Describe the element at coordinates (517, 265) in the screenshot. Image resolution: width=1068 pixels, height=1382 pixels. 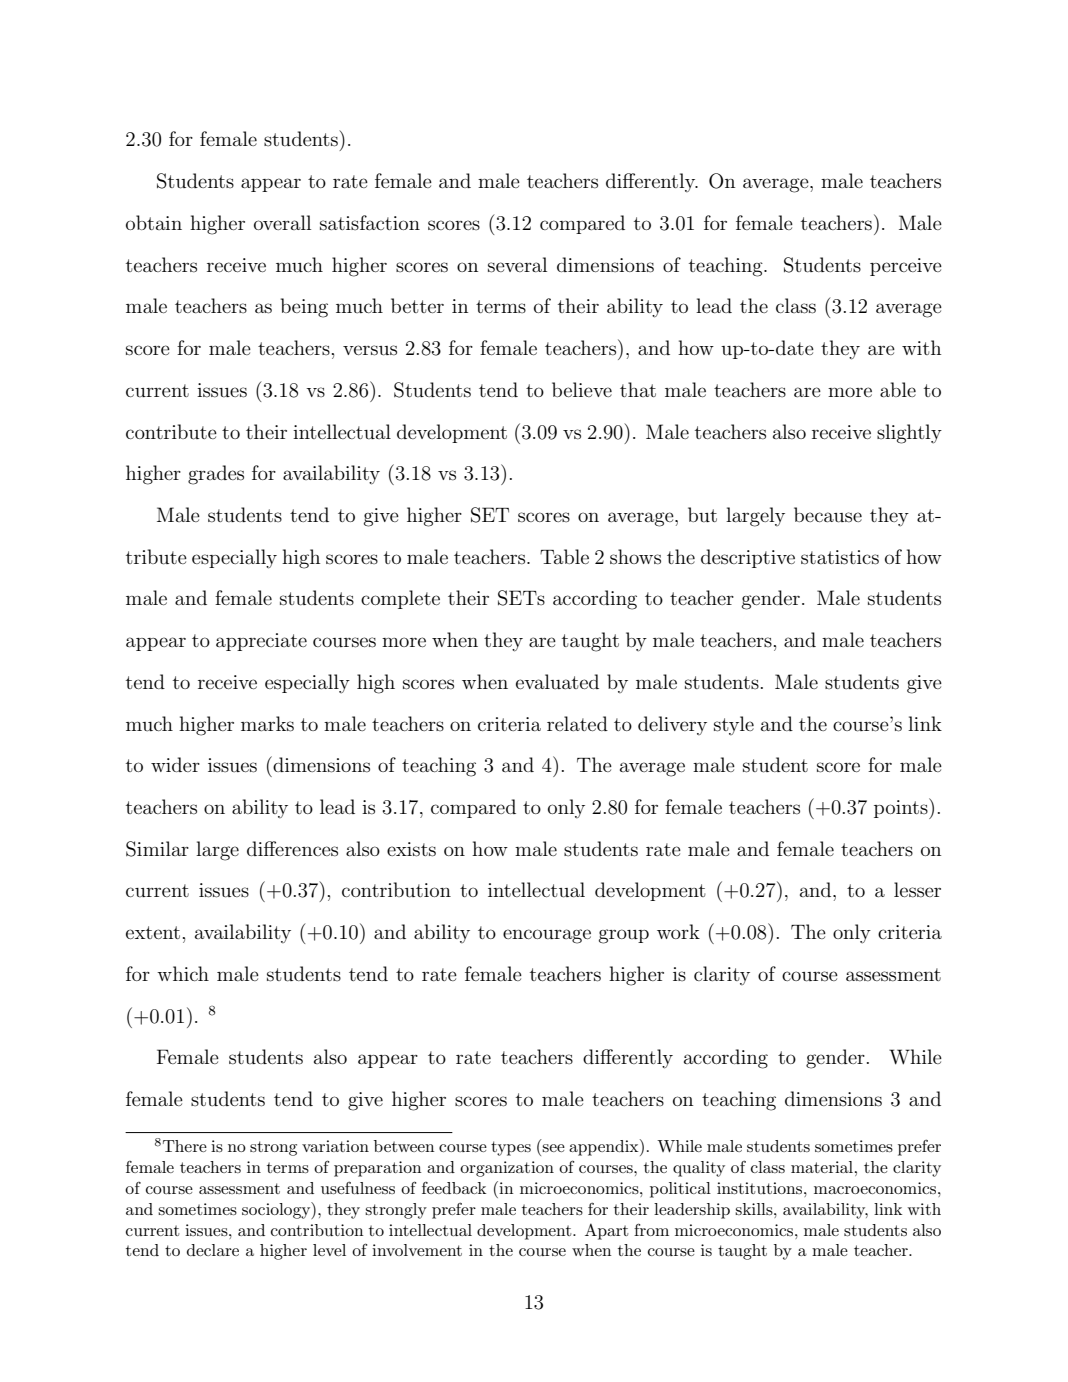
I see `several` at that location.
